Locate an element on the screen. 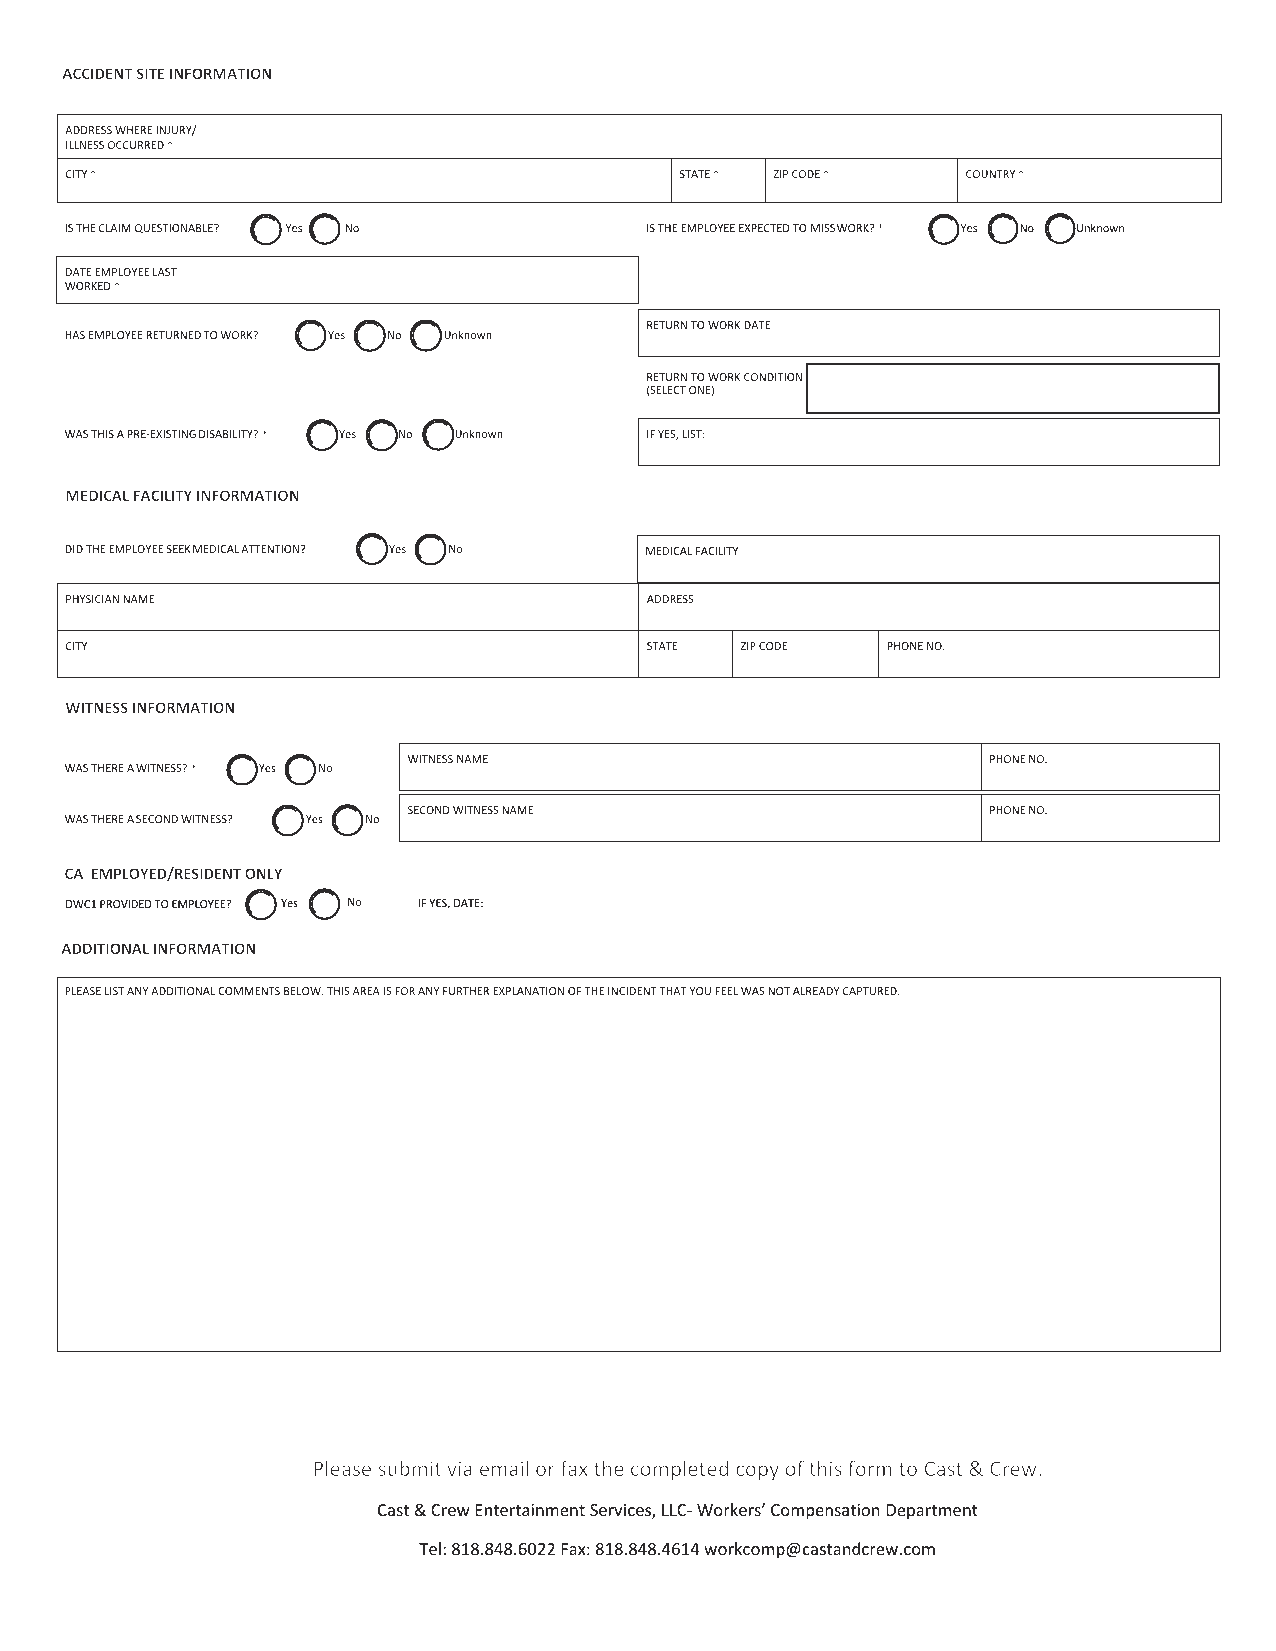  EXPECTED is located at coordinates (764, 228).
